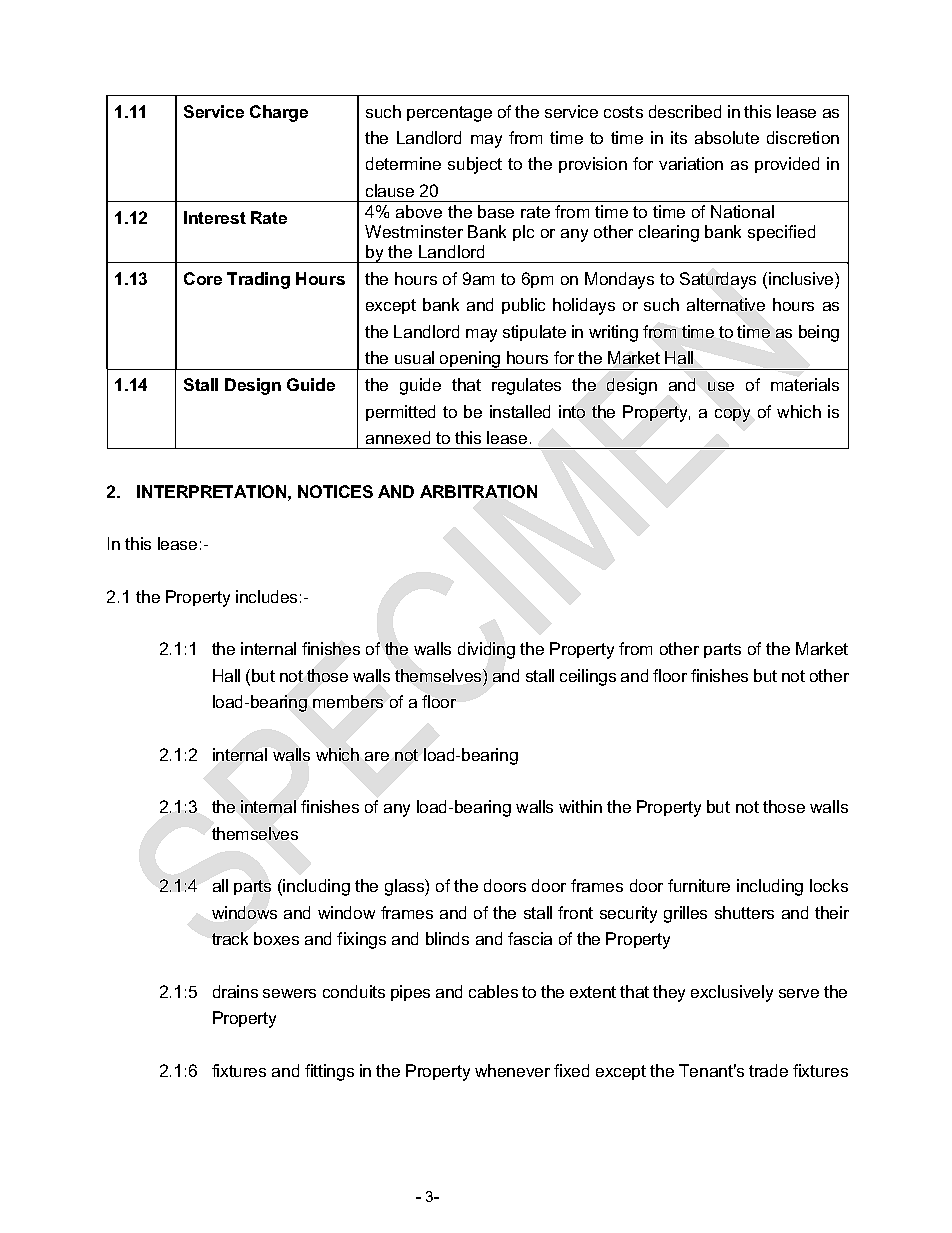 This image has height=1233, width=952. I want to click on subject, so click(475, 165).
